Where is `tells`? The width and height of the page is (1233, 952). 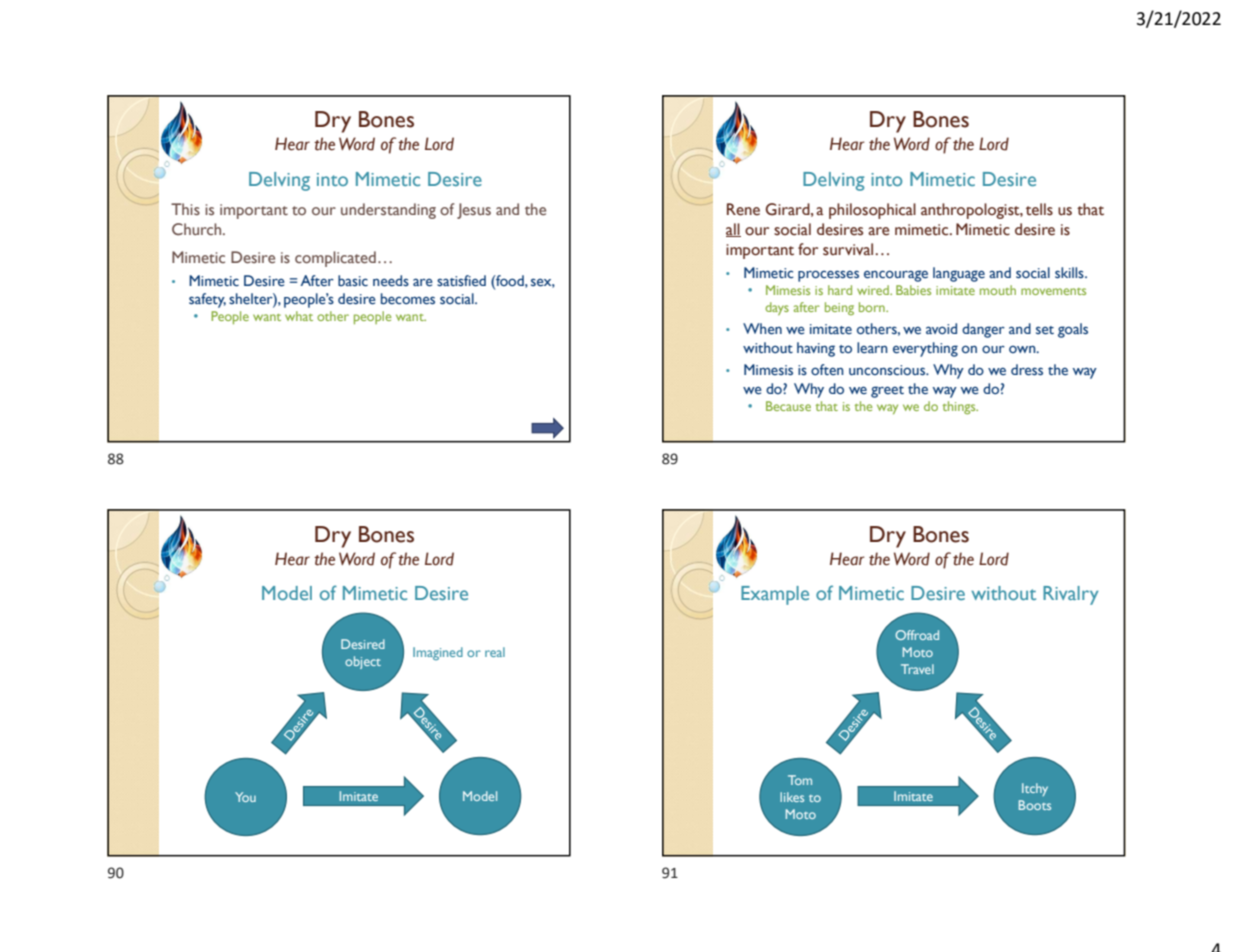
tells is located at coordinates (1039, 209).
